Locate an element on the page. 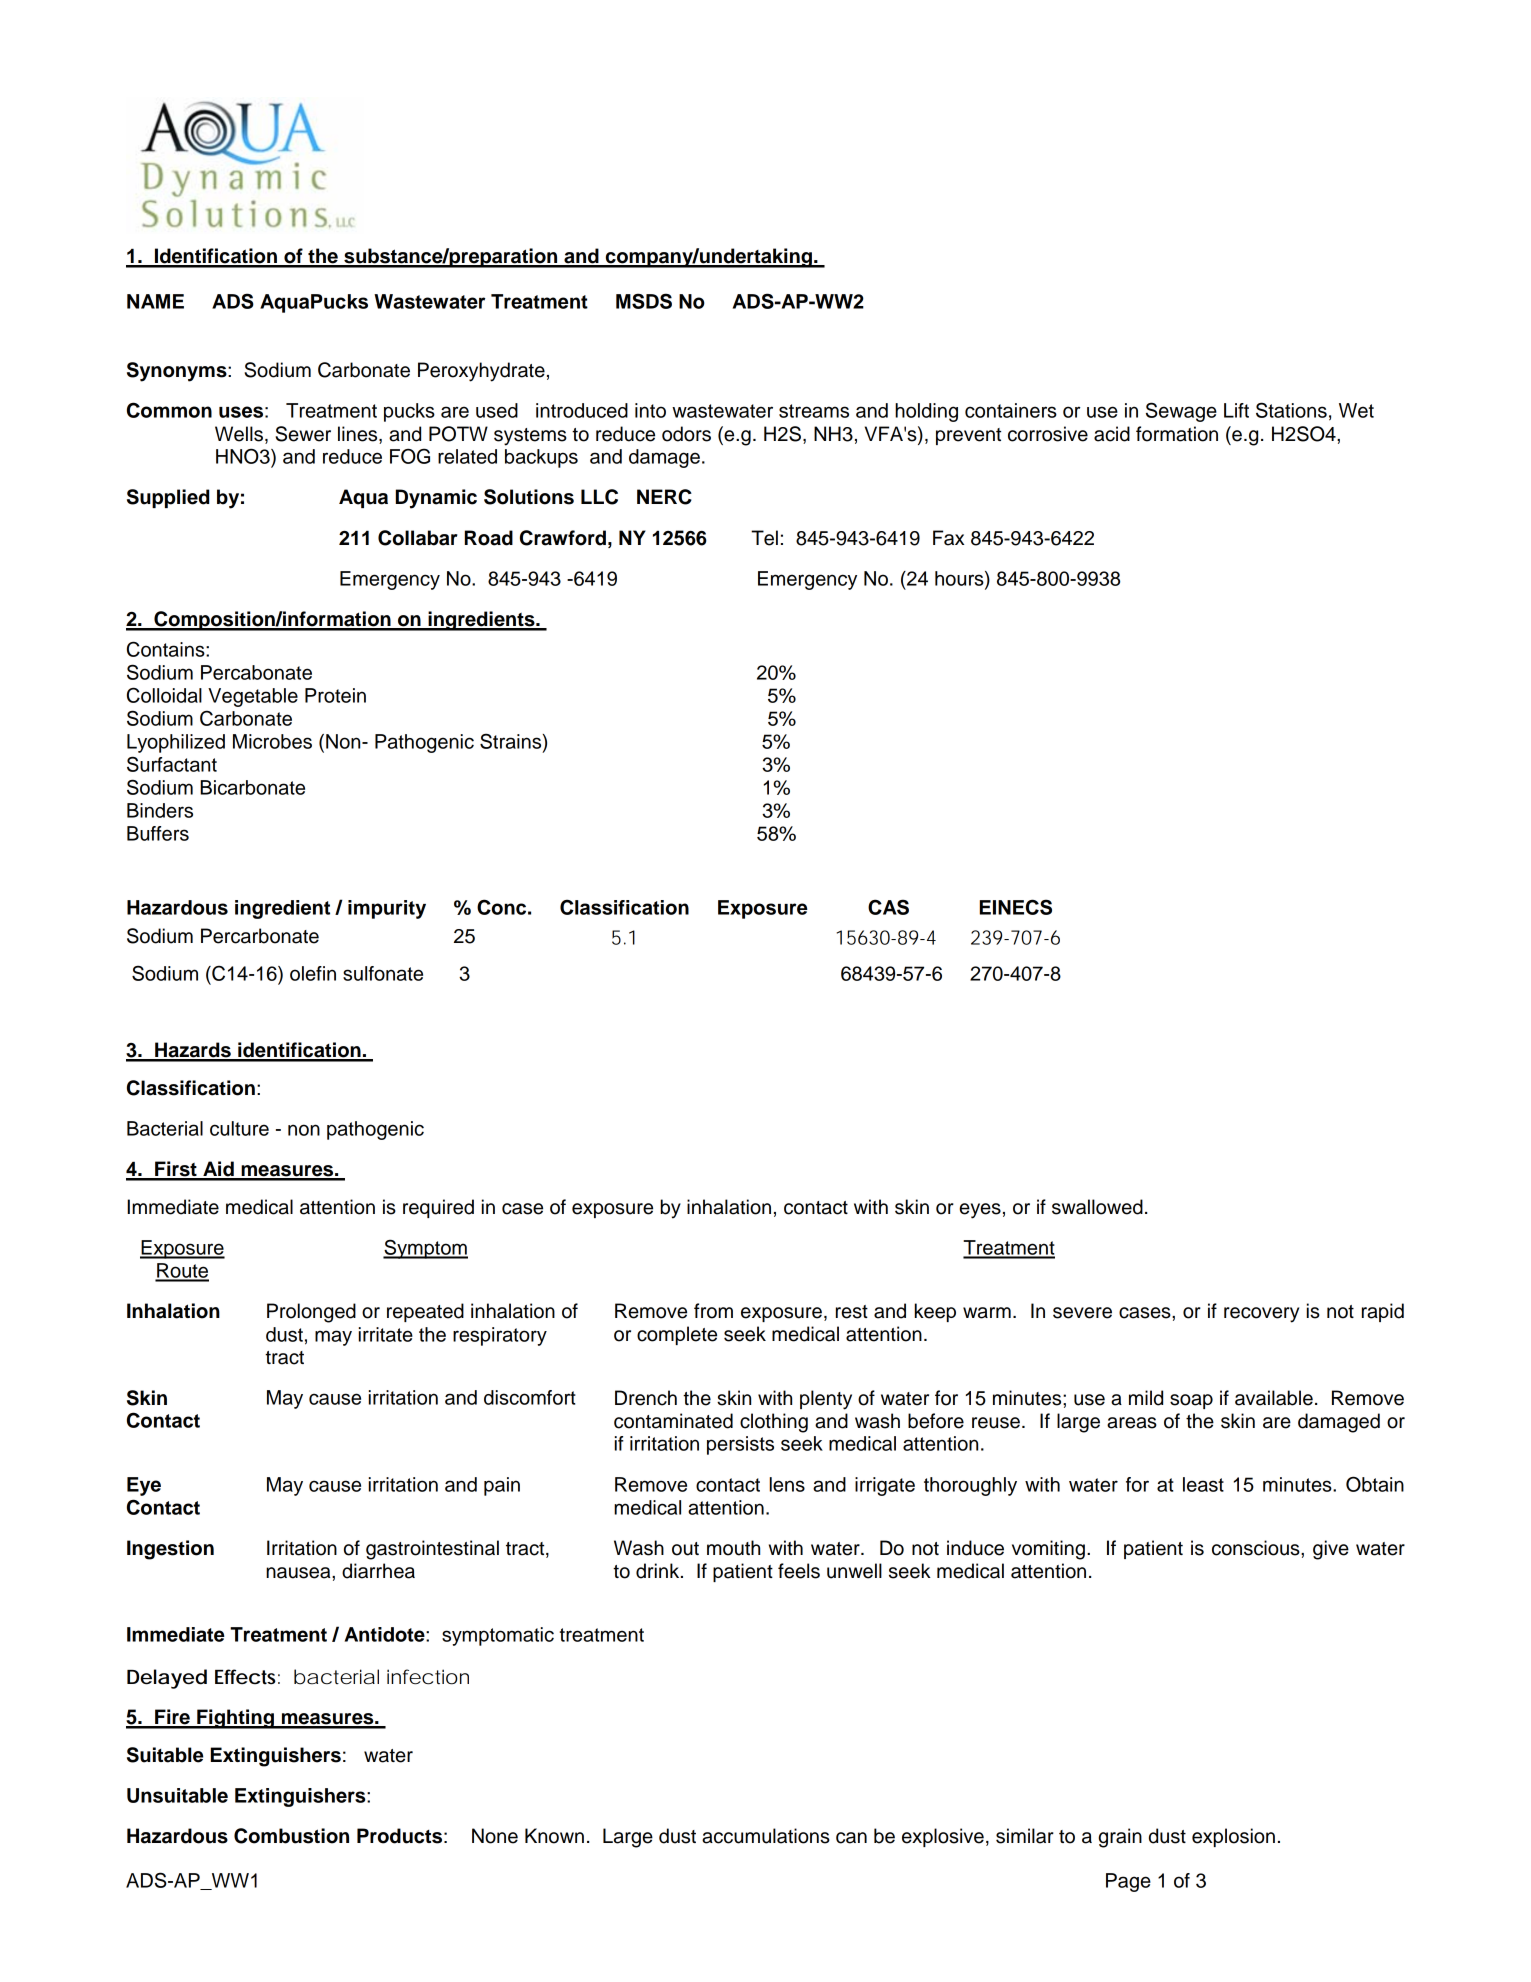 Image resolution: width=1531 pixels, height=1982 pixels. EINECS is located at coordinates (1016, 907).
